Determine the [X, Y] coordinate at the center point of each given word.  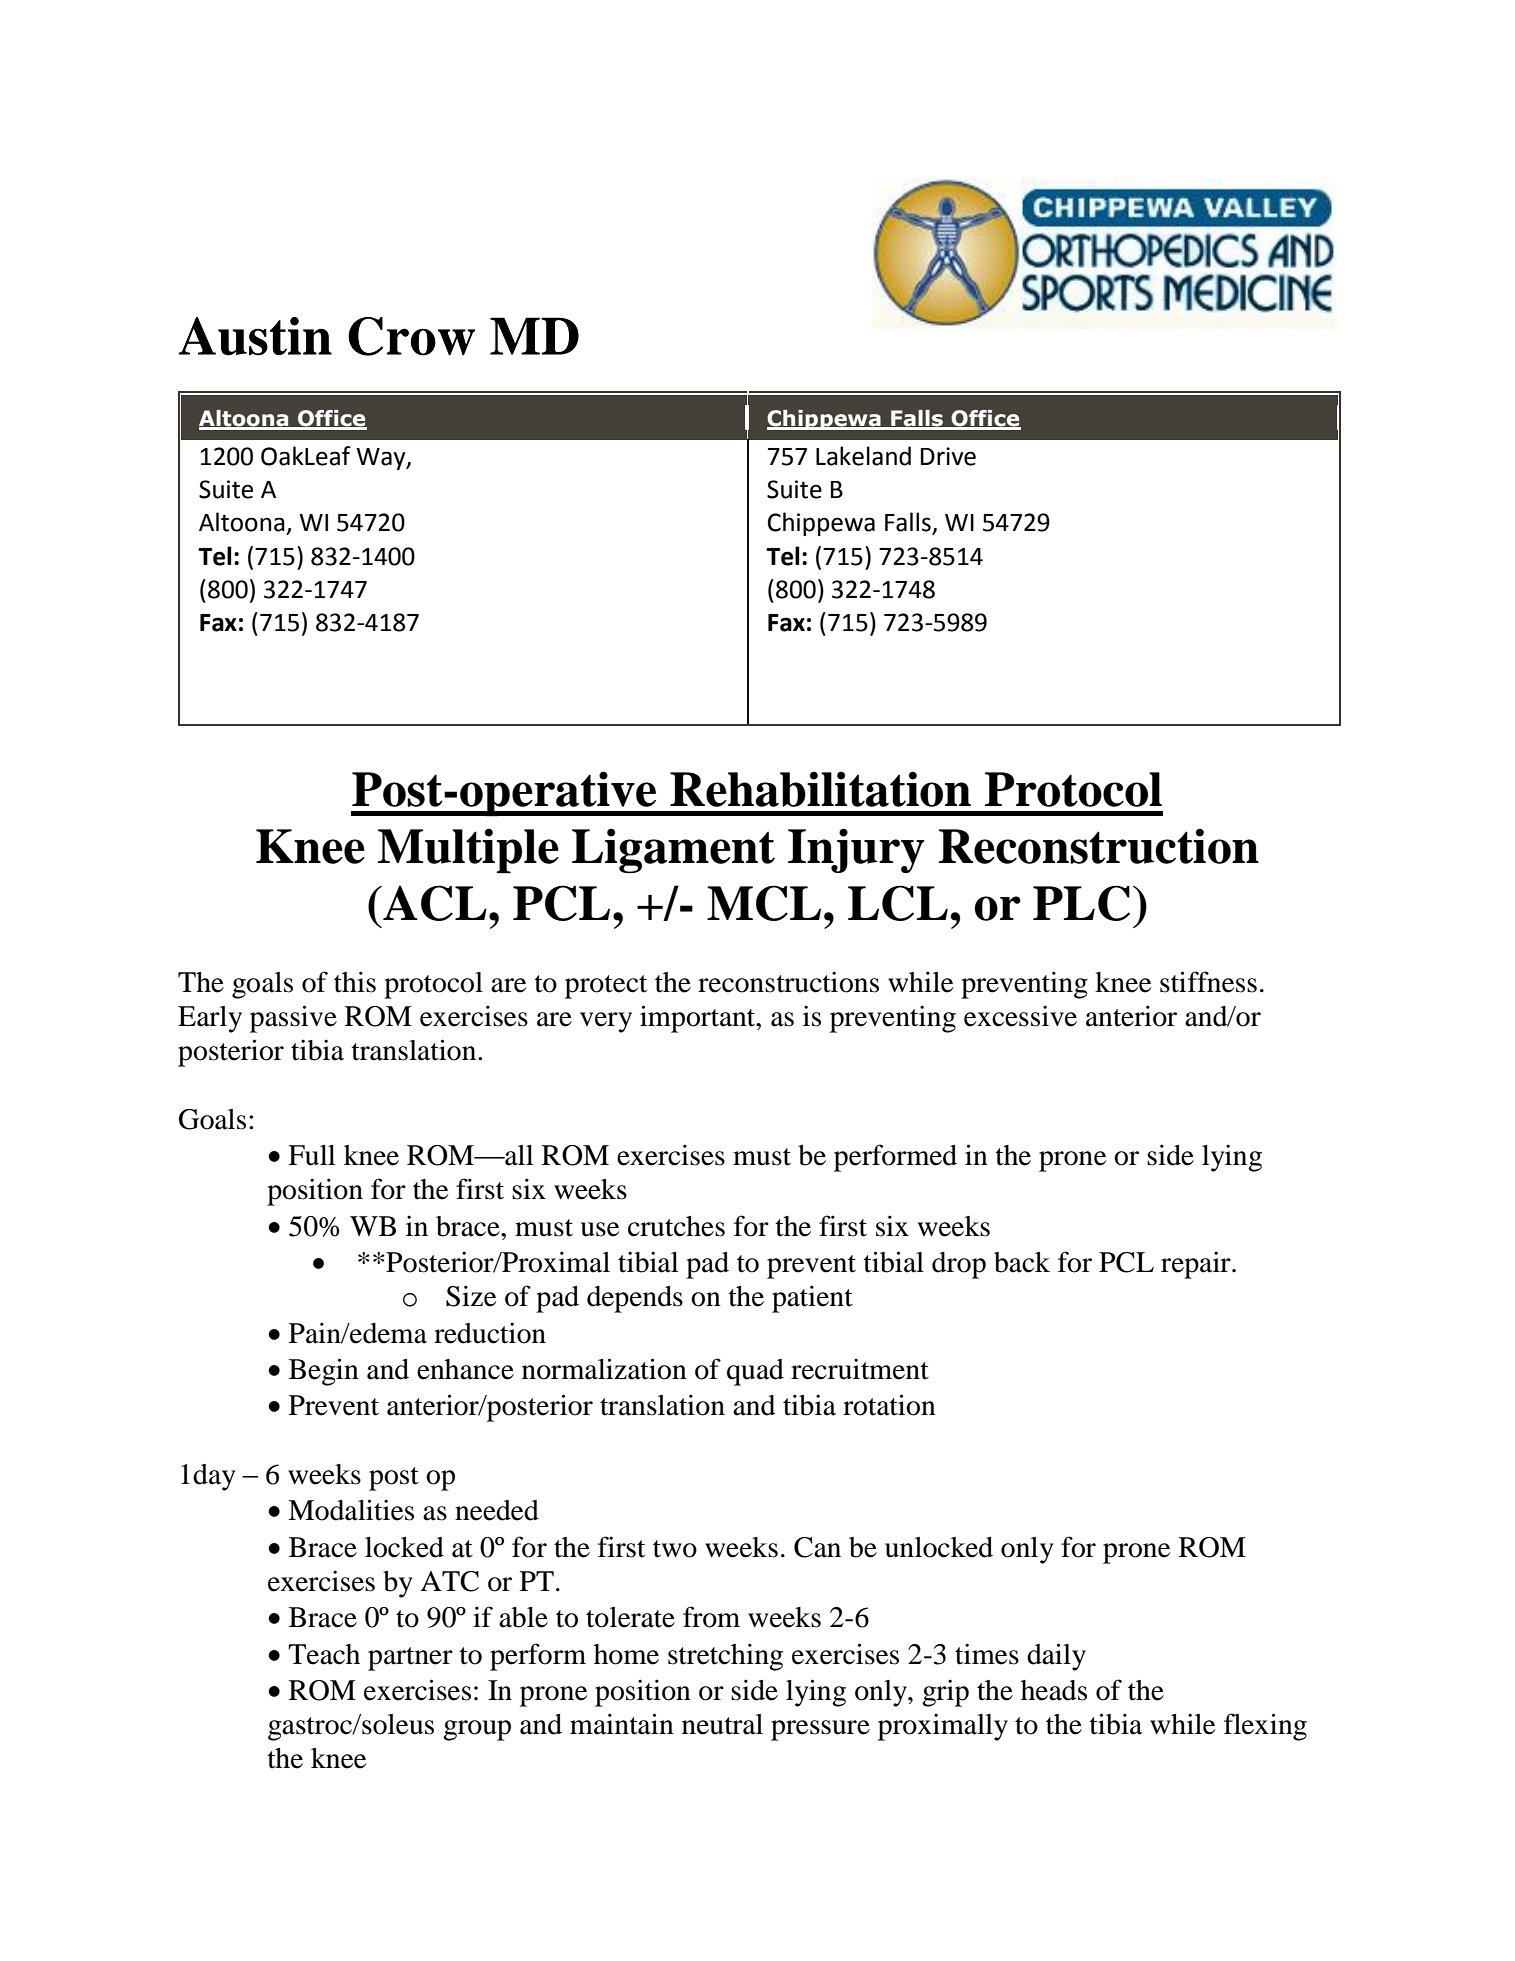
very [606, 1022]
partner [410, 1659]
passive [293, 1019]
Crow [411, 336]
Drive [948, 456]
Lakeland [863, 456]
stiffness [1208, 982]
